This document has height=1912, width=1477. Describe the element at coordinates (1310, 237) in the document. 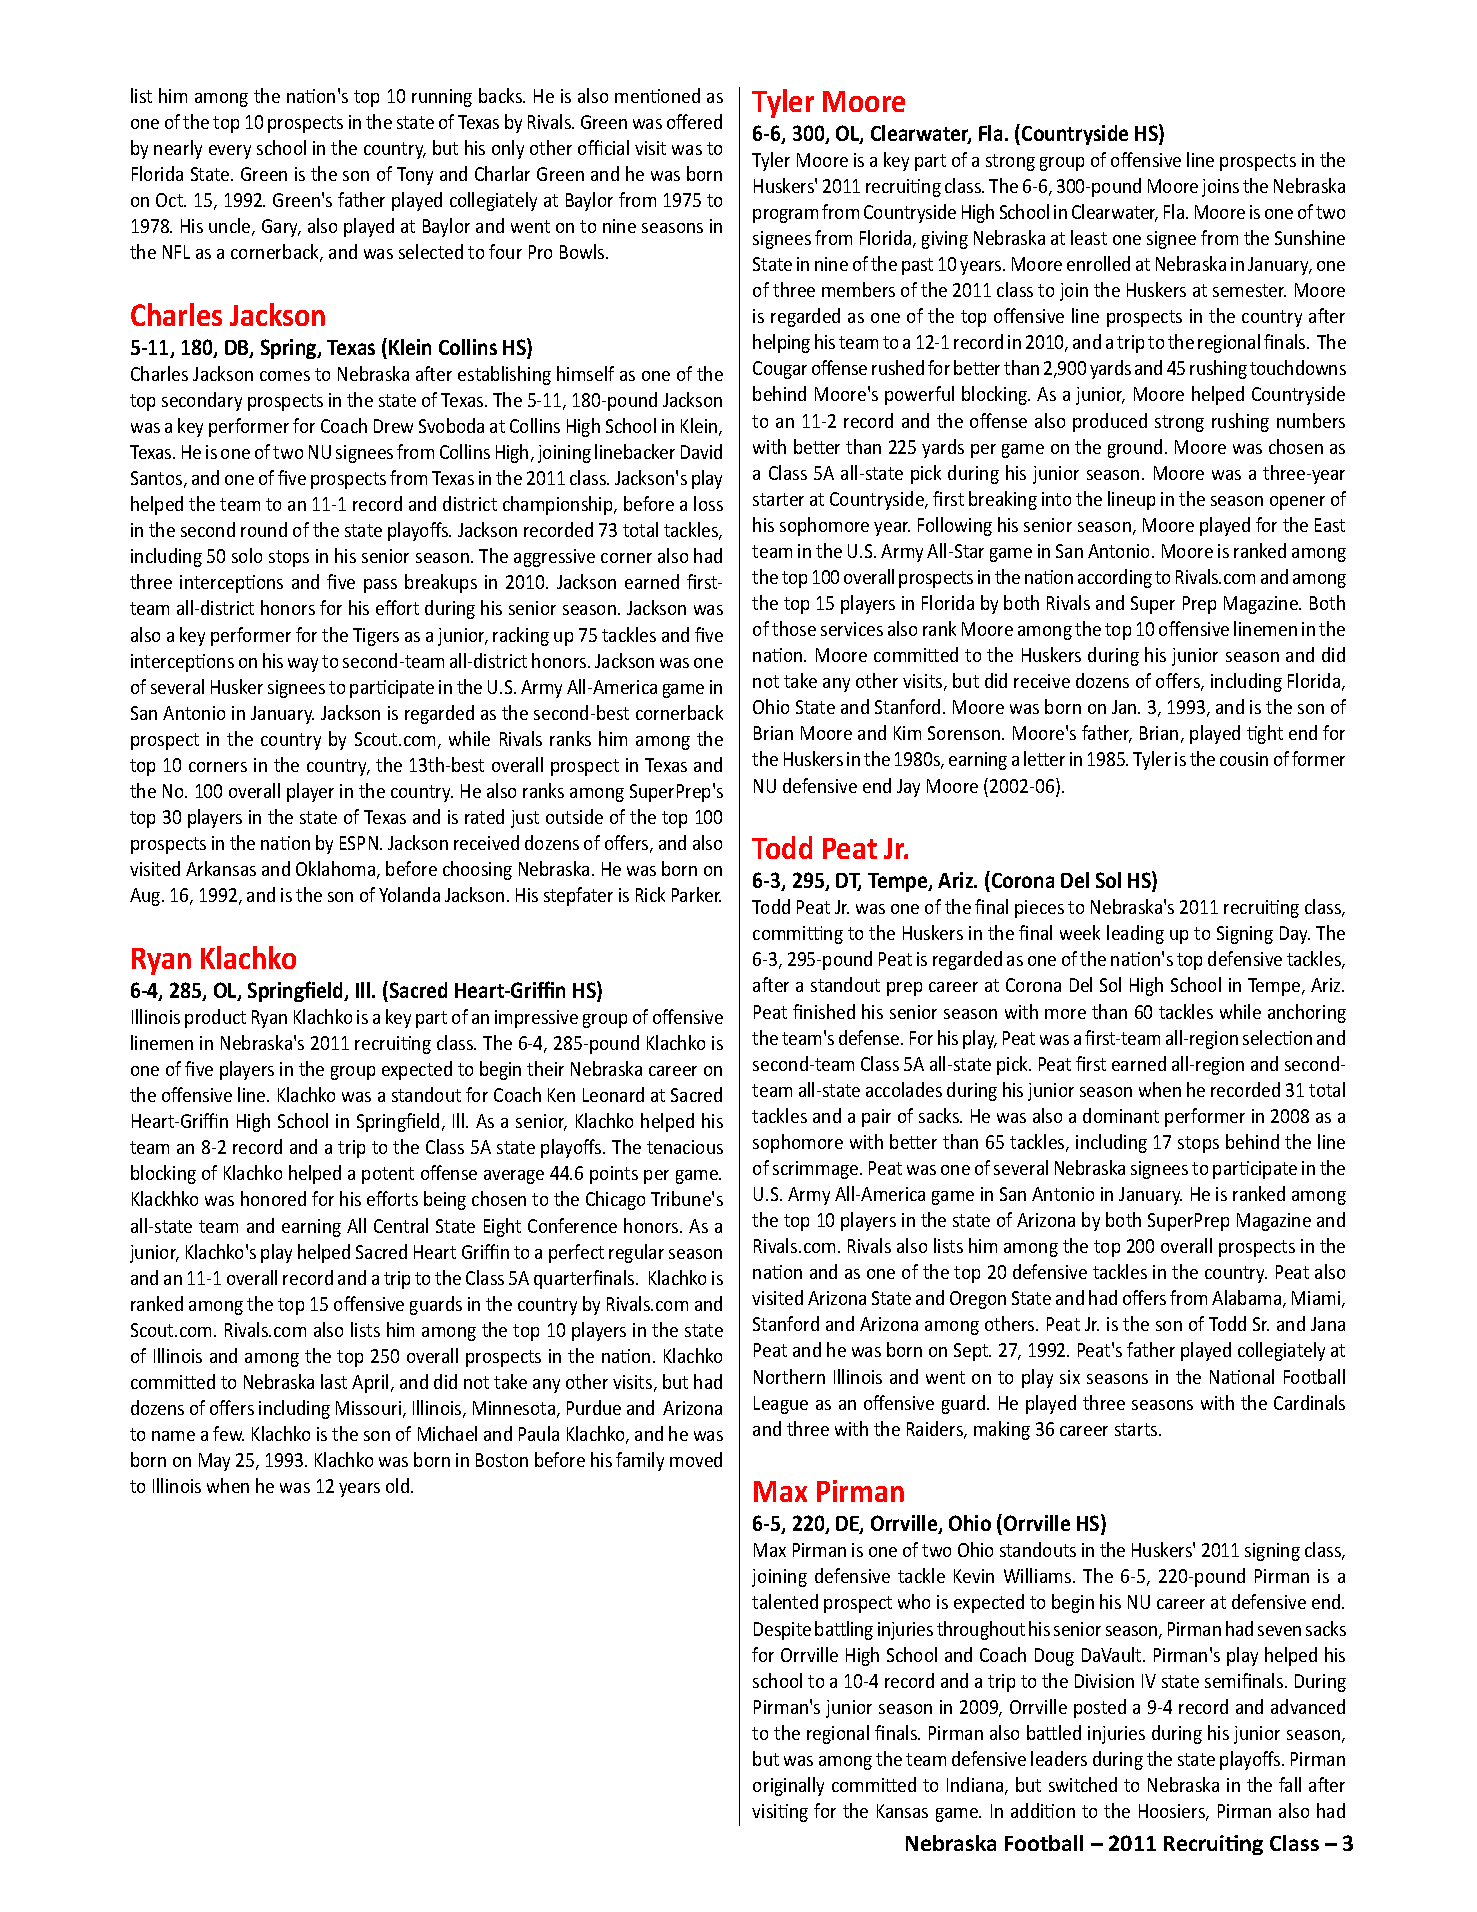

I see `Sunshine` at that location.
